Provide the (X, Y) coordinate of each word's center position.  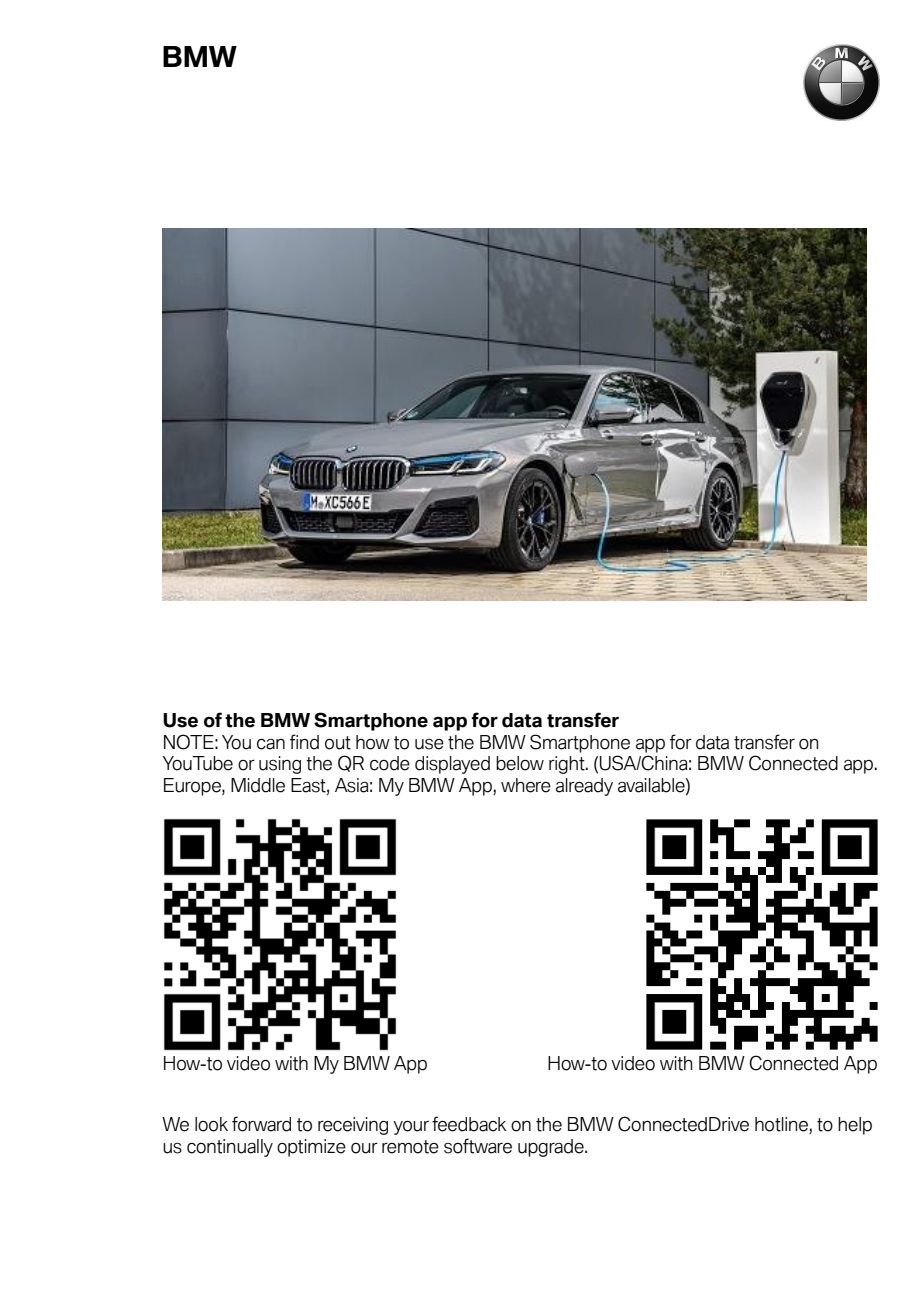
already (584, 787)
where (526, 785)
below (520, 763)
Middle (258, 785)
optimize (311, 1148)
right (568, 765)
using (280, 765)
